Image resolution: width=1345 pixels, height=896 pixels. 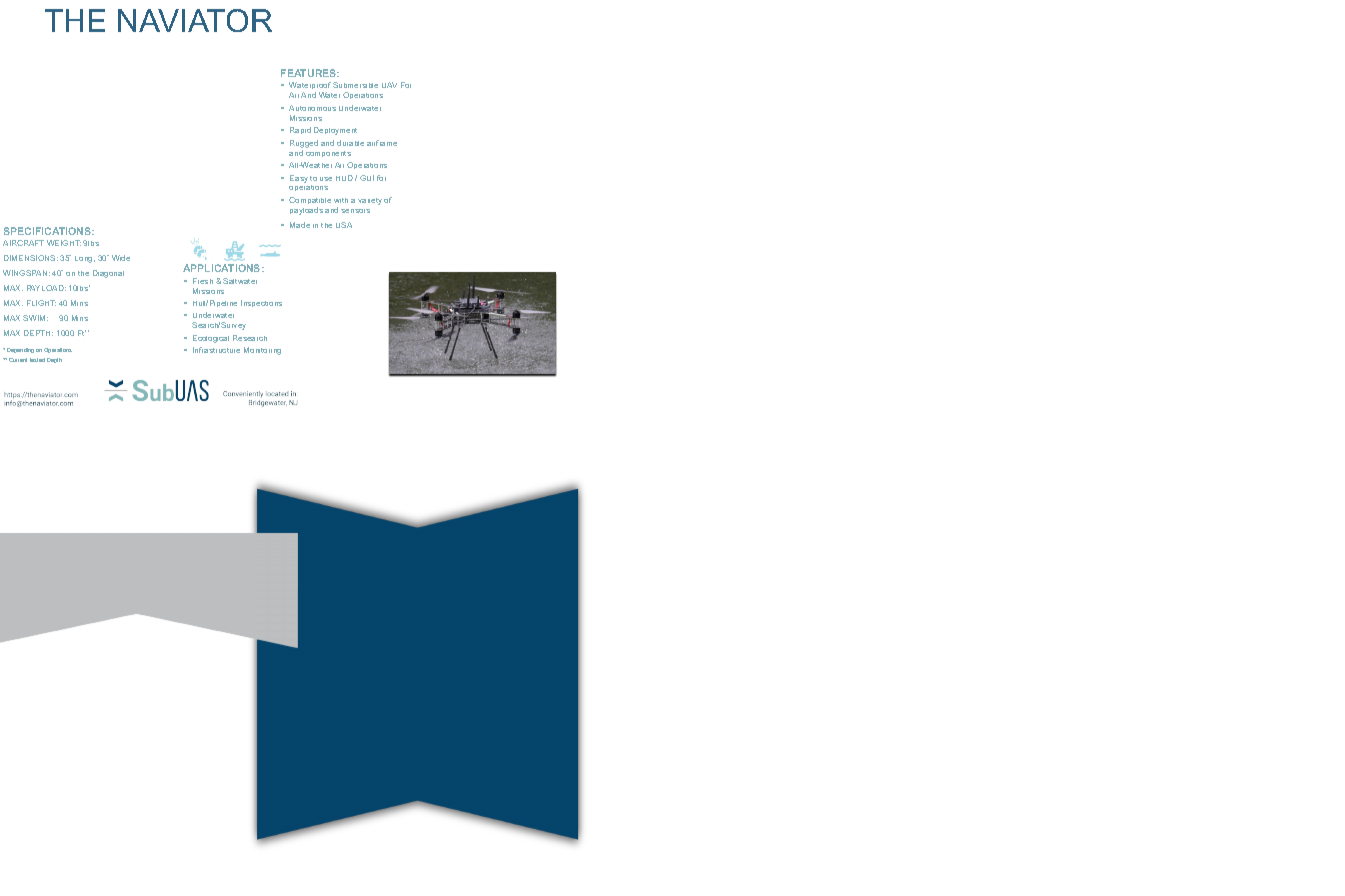 What do you see at coordinates (304, 144) in the document?
I see `Rugged` at bounding box center [304, 144].
